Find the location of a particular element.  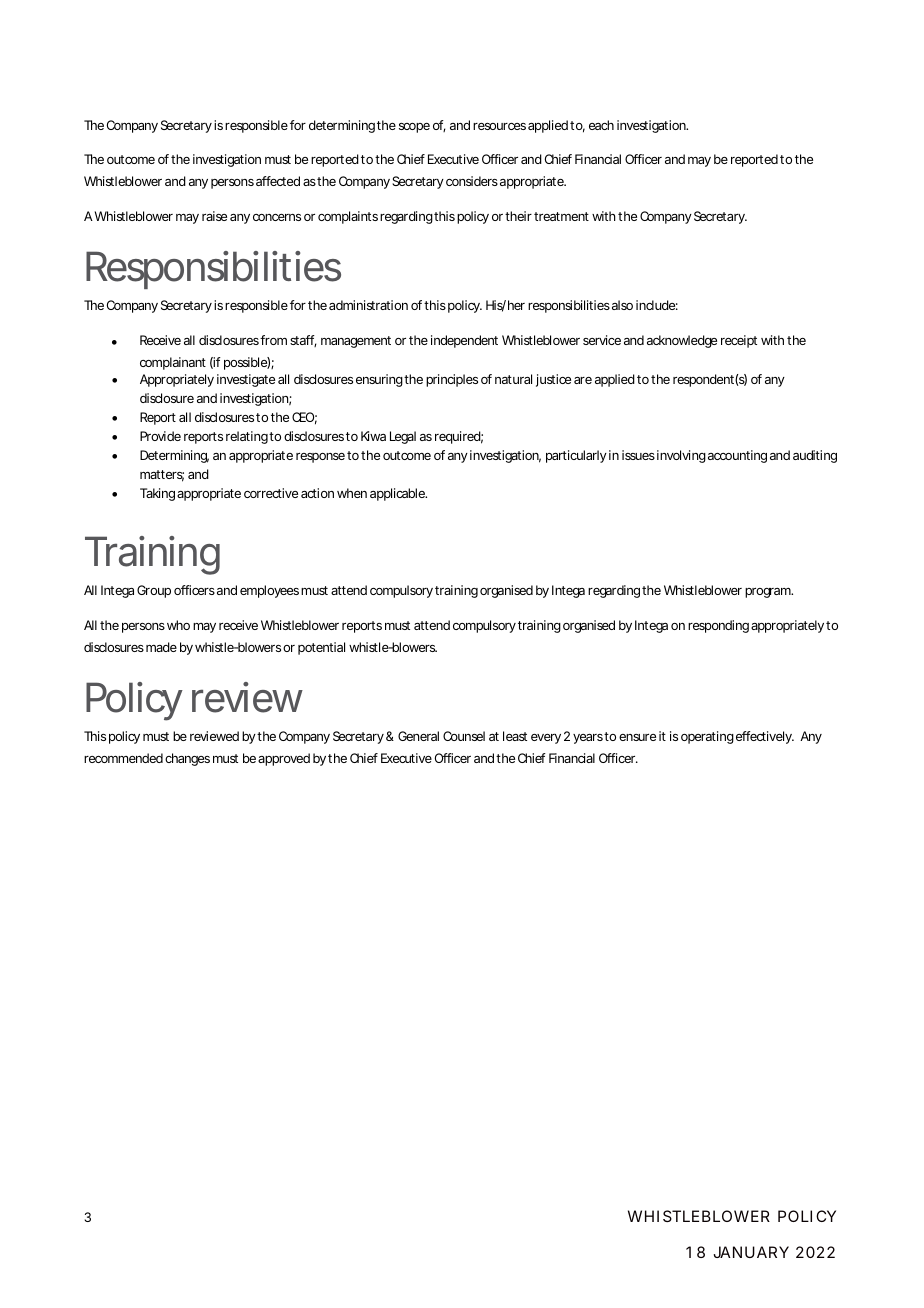

JANUARY is located at coordinates (751, 1252).
